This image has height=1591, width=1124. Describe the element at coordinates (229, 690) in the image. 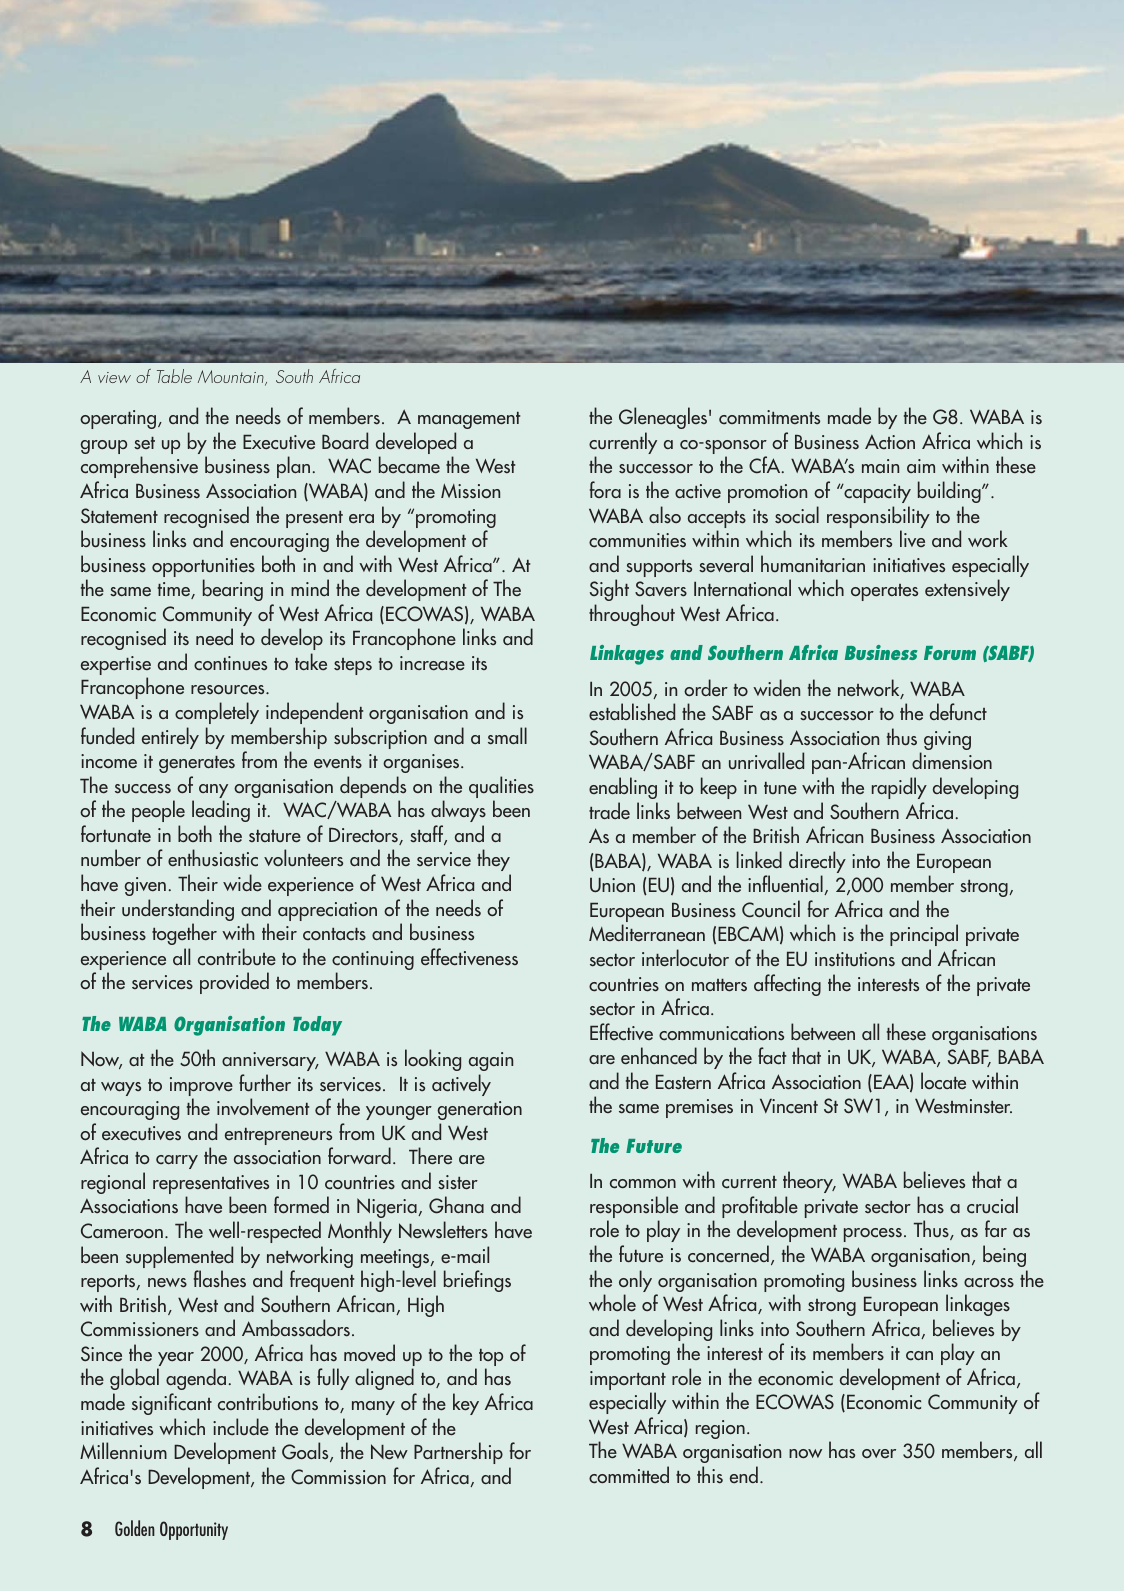

I see `resources` at that location.
